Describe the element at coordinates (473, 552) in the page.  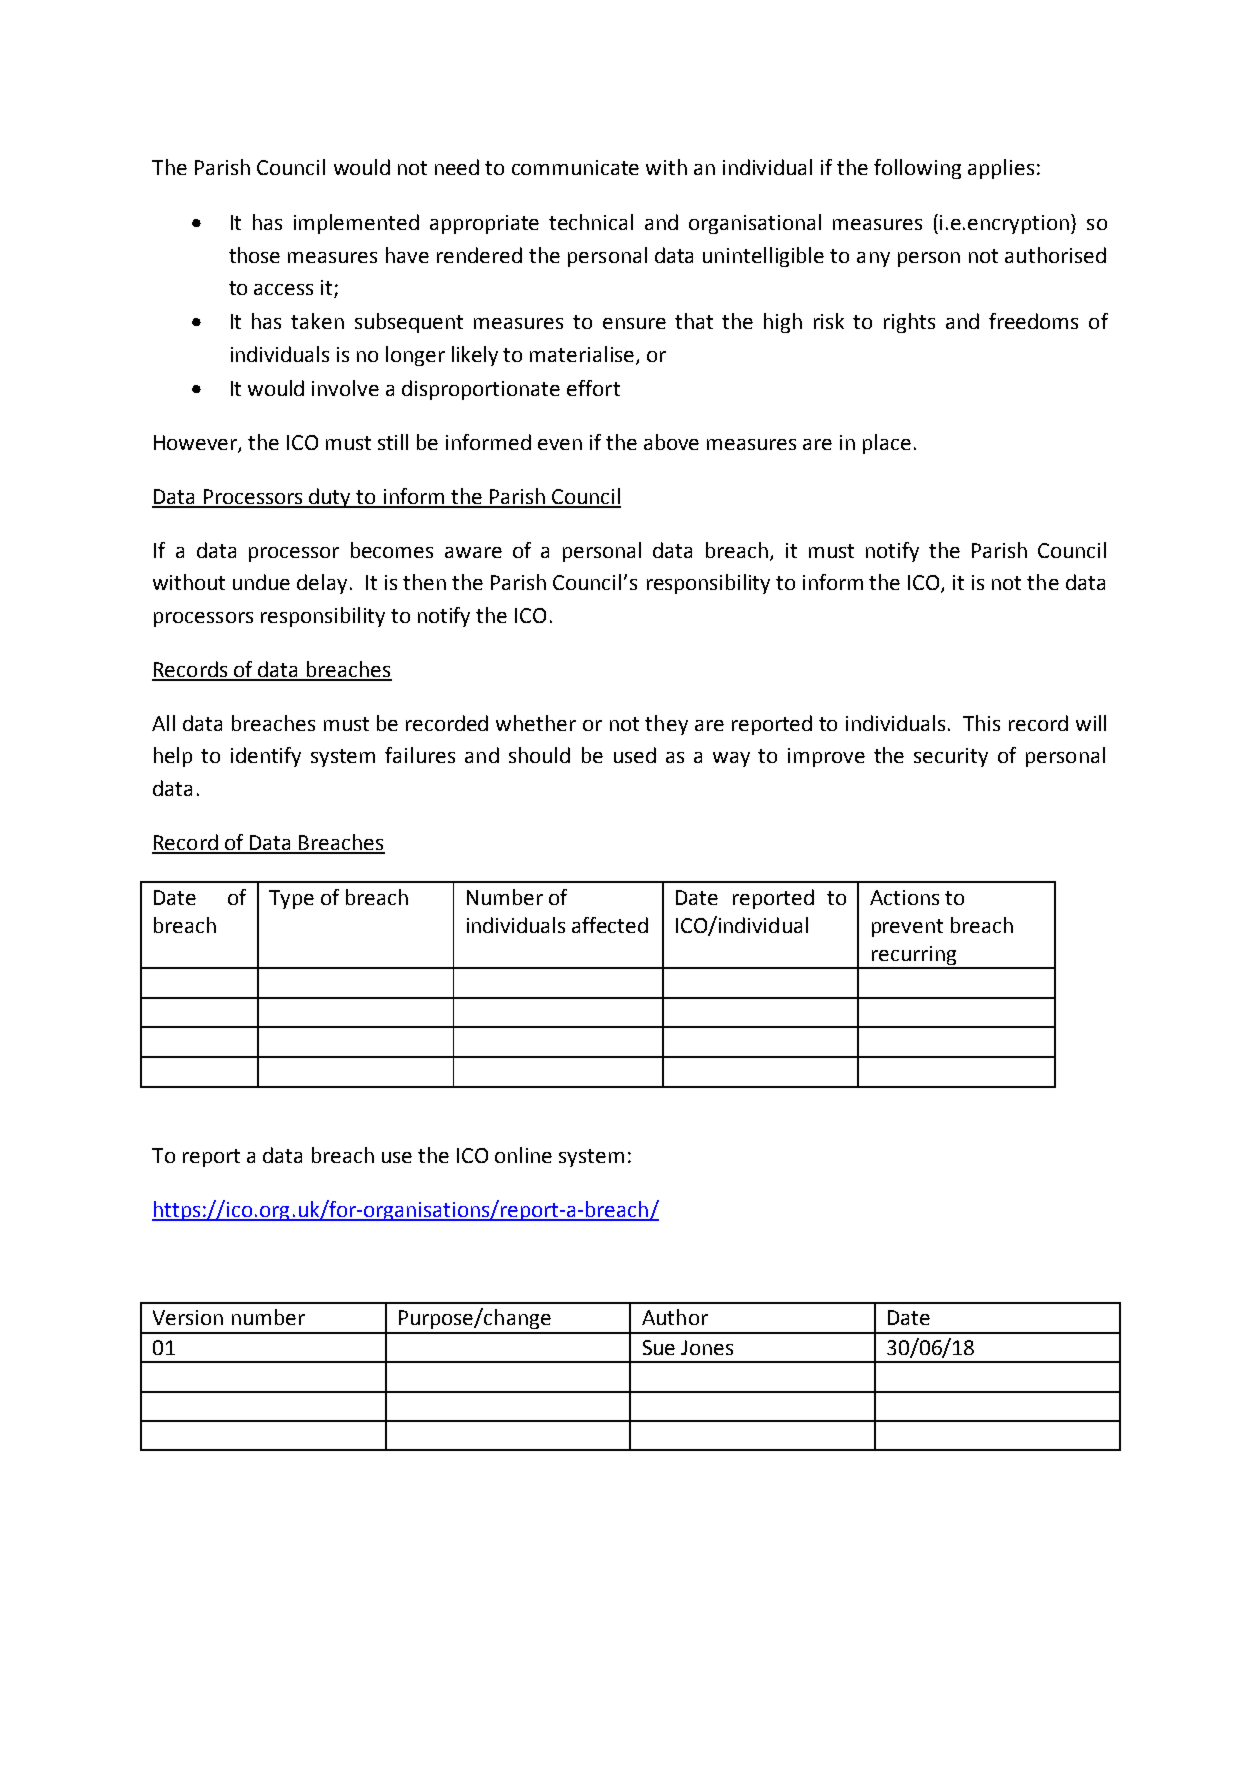
I see `aware` at that location.
